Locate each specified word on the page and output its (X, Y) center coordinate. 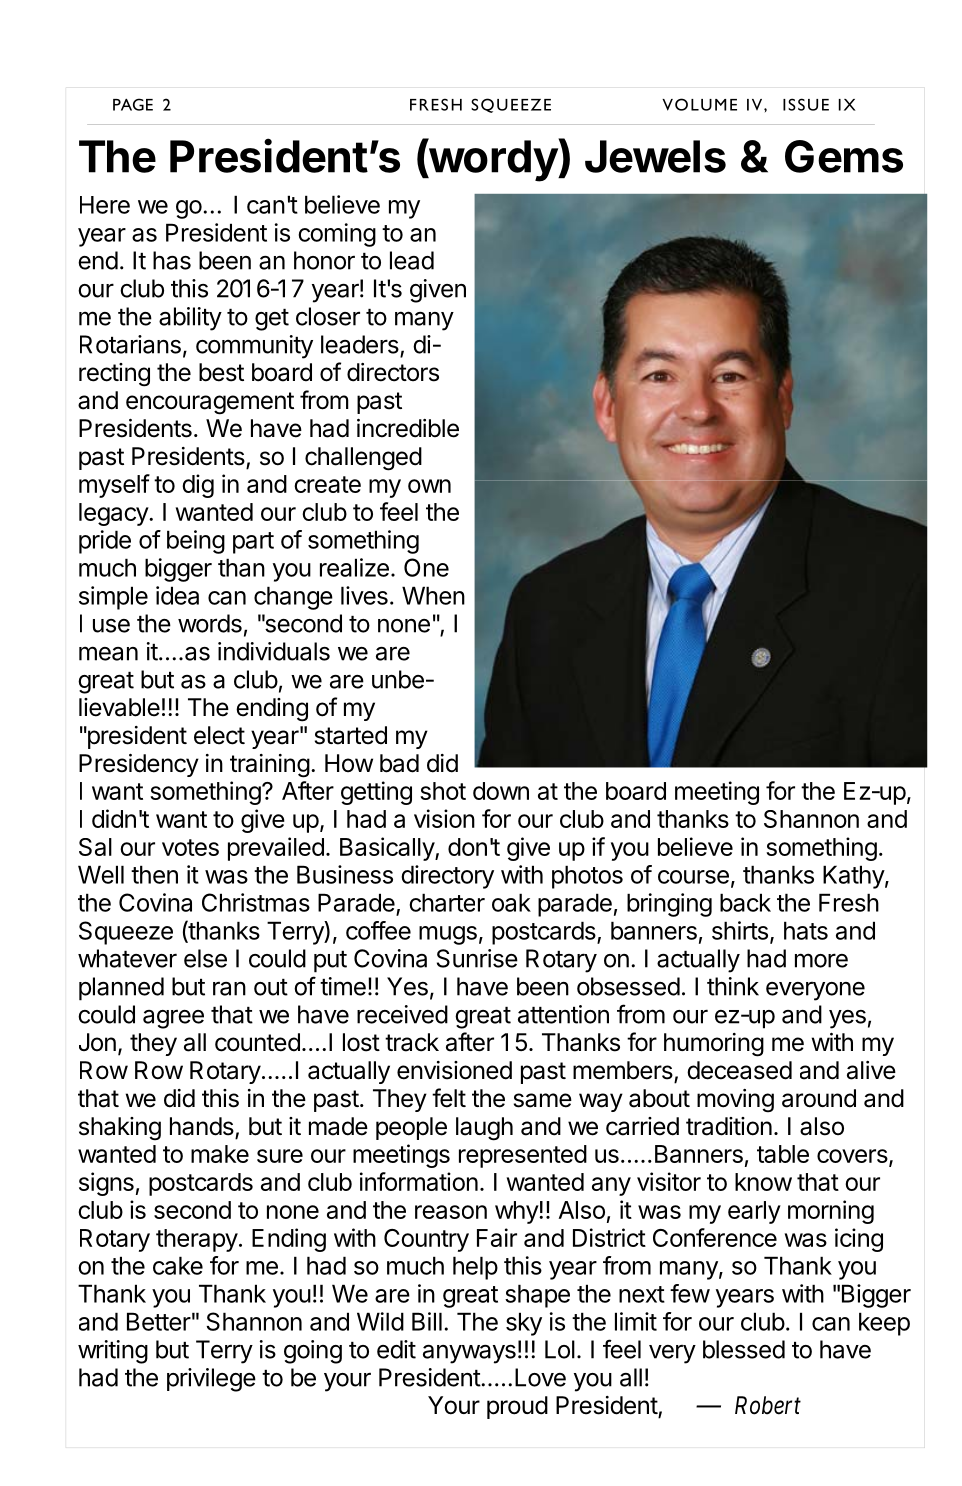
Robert (768, 1405)
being (196, 542)
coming (337, 235)
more (821, 960)
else (205, 958)
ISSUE (806, 104)
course (693, 877)
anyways (469, 1354)
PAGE (133, 104)
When (433, 595)
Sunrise (477, 958)
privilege (211, 1380)
